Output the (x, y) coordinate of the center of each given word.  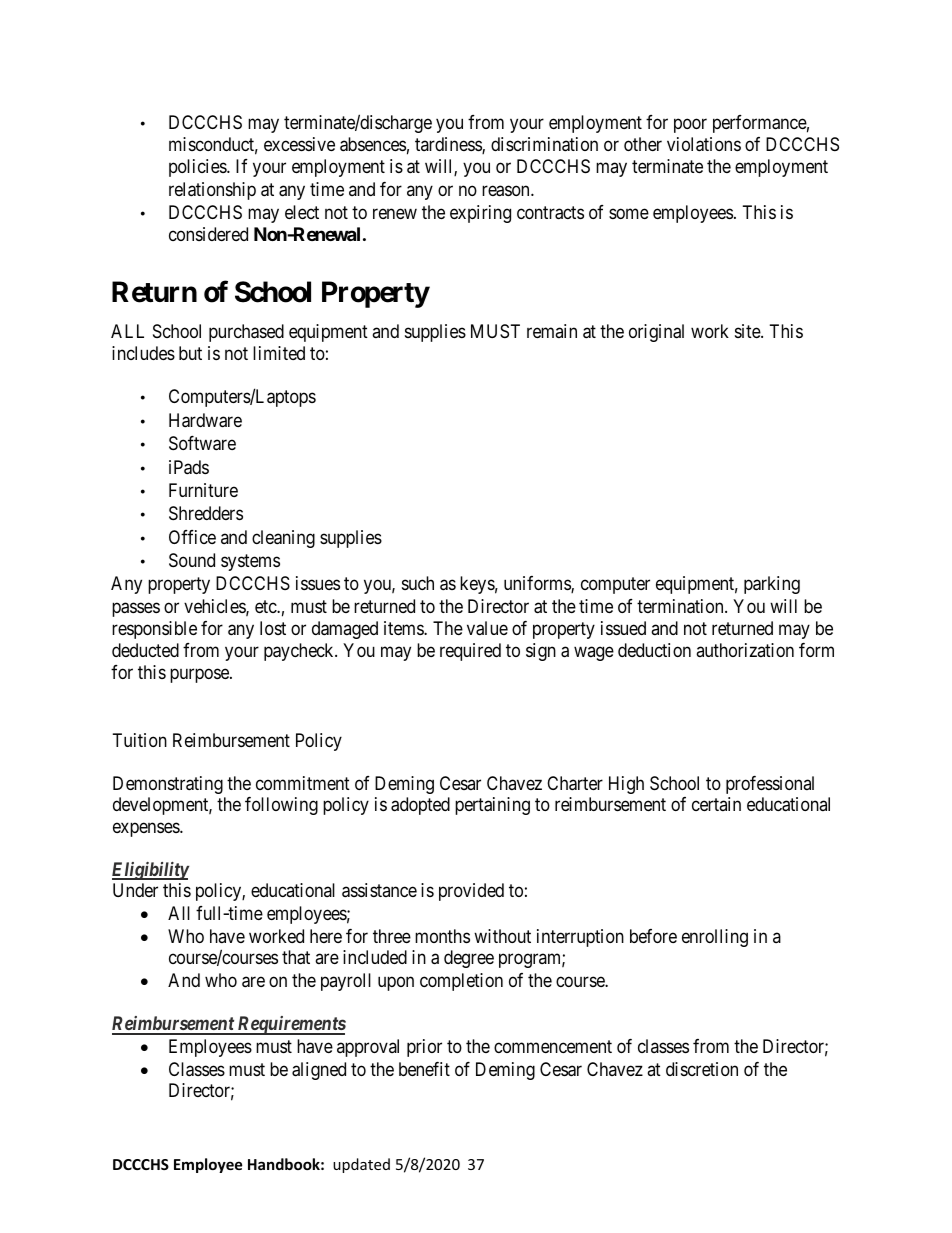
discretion (702, 1069)
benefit (424, 1069)
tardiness (449, 145)
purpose (200, 676)
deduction (654, 650)
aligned (319, 1071)
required (470, 652)
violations (704, 144)
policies (198, 168)
